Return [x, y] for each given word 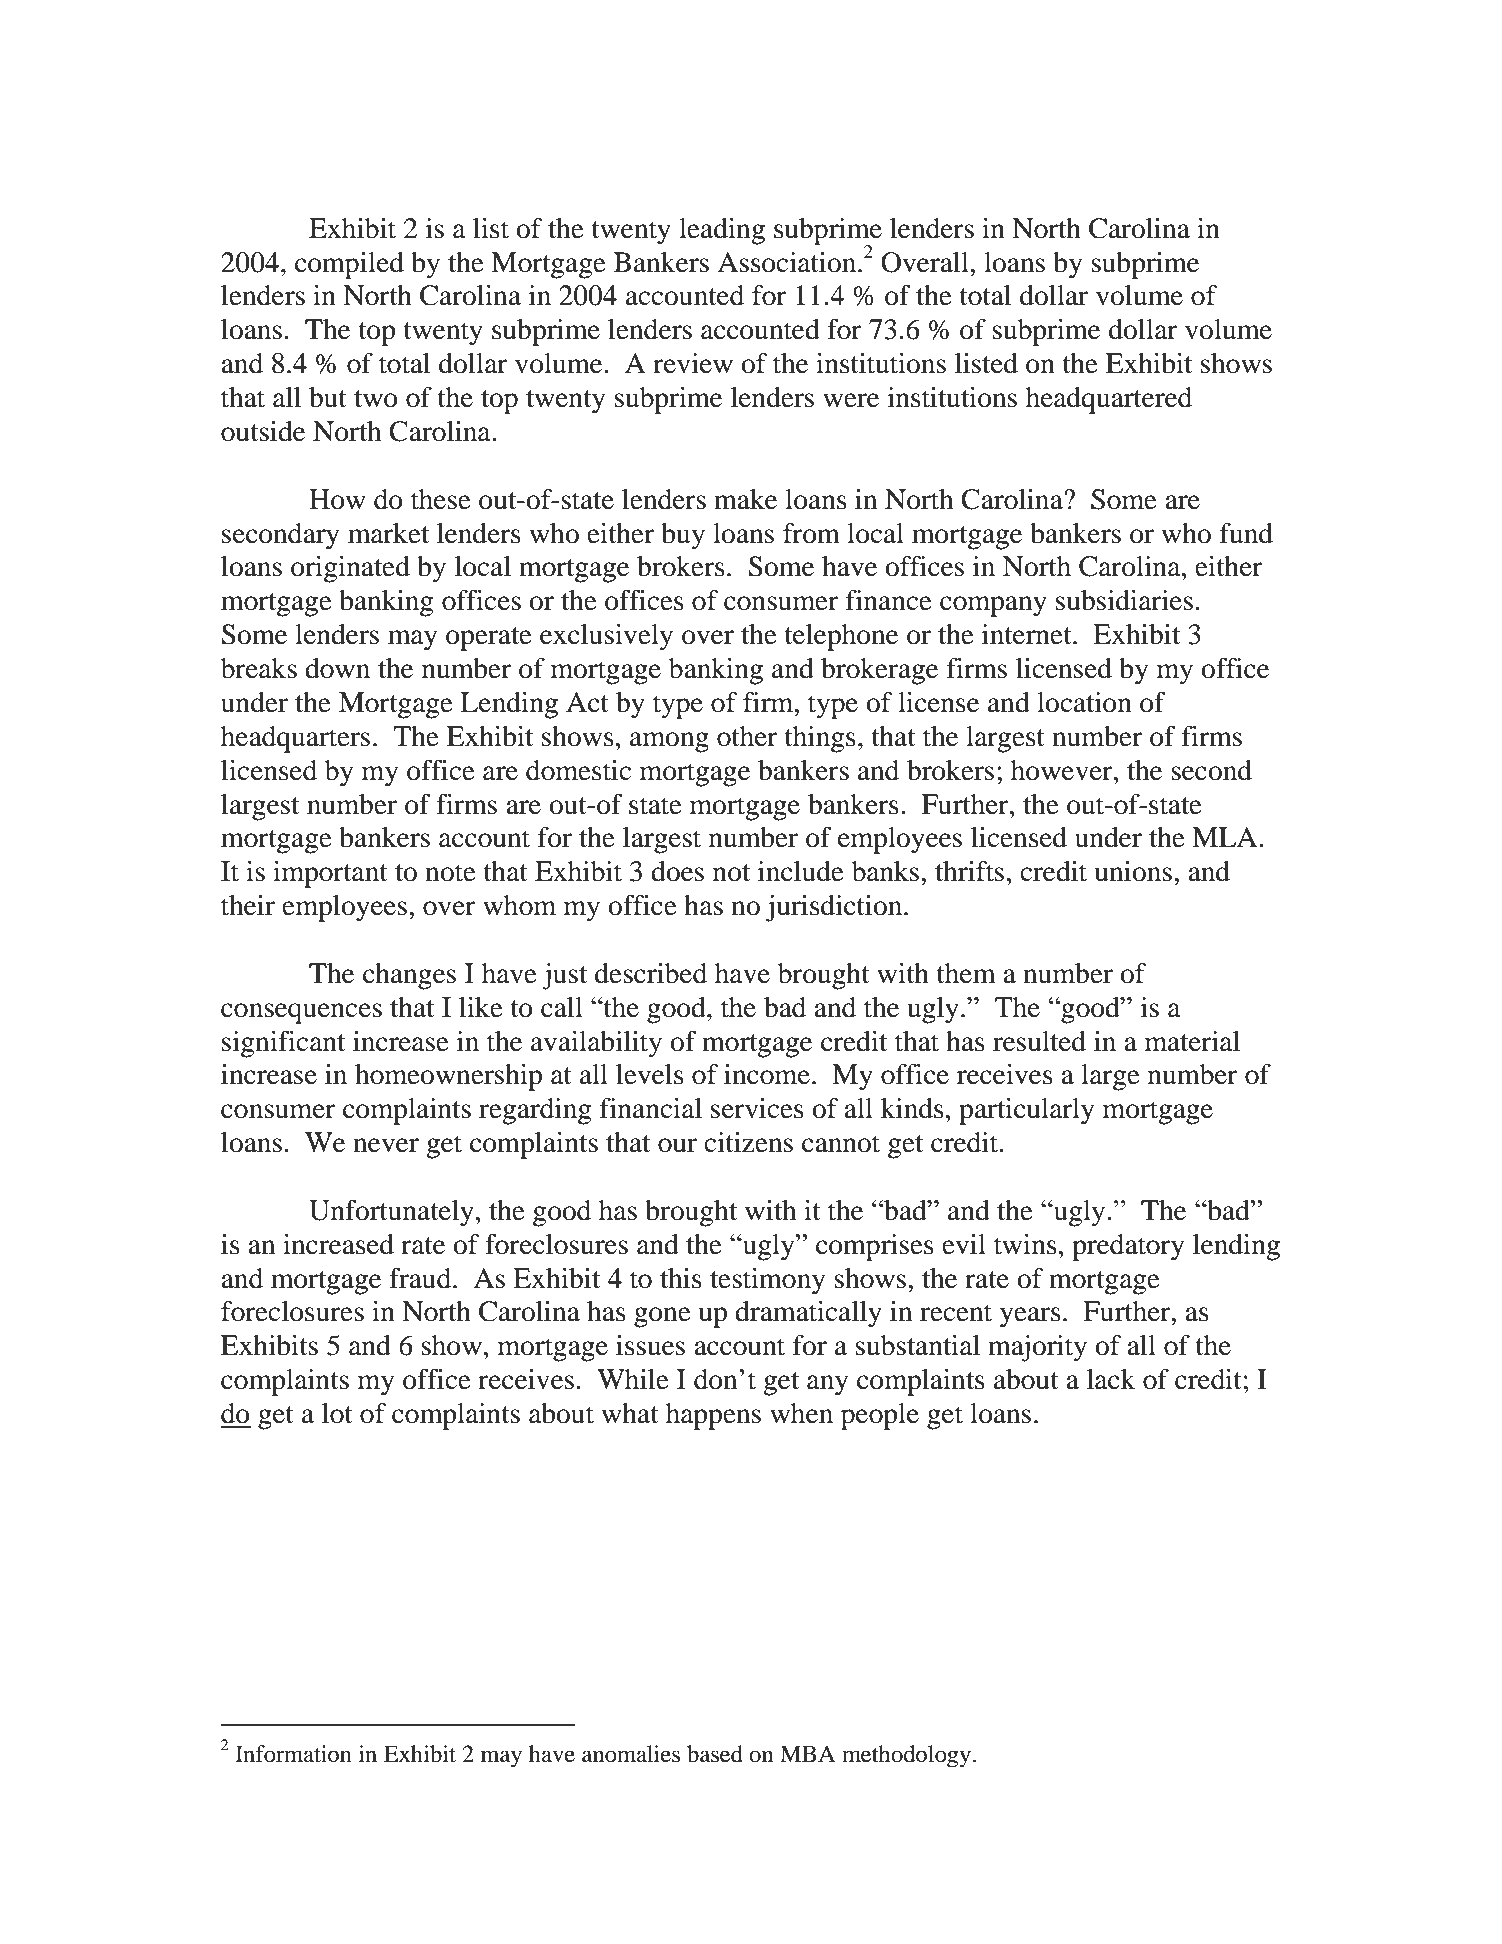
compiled [349, 265]
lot [337, 1413]
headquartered [1109, 400]
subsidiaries [1124, 600]
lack [1111, 1379]
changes [409, 976]
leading [722, 231]
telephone [841, 637]
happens [713, 1416]
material [1192, 1041]
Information [293, 1754]
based [715, 1754]
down [337, 668]
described [651, 973]
